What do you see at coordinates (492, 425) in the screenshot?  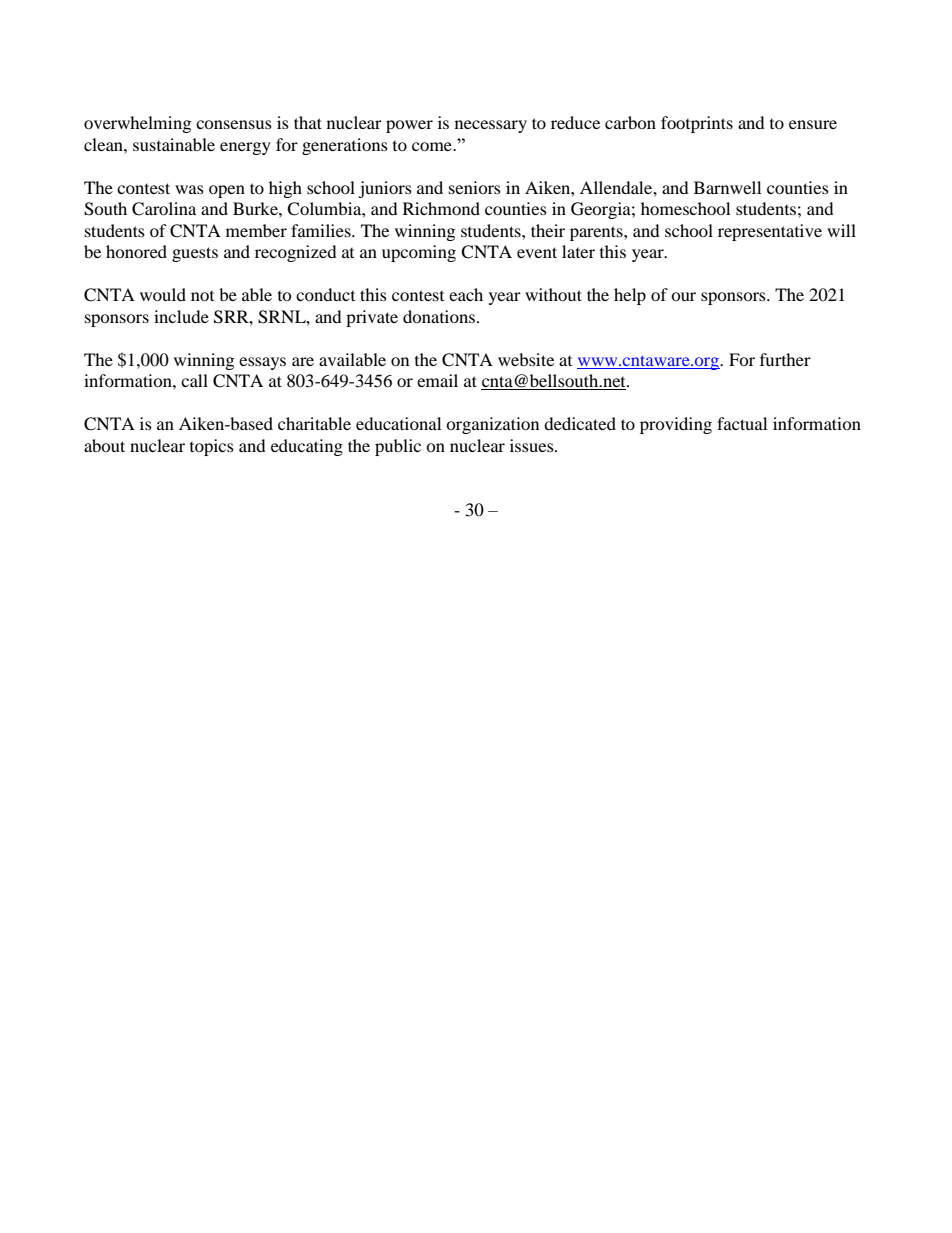 I see `organization` at bounding box center [492, 425].
